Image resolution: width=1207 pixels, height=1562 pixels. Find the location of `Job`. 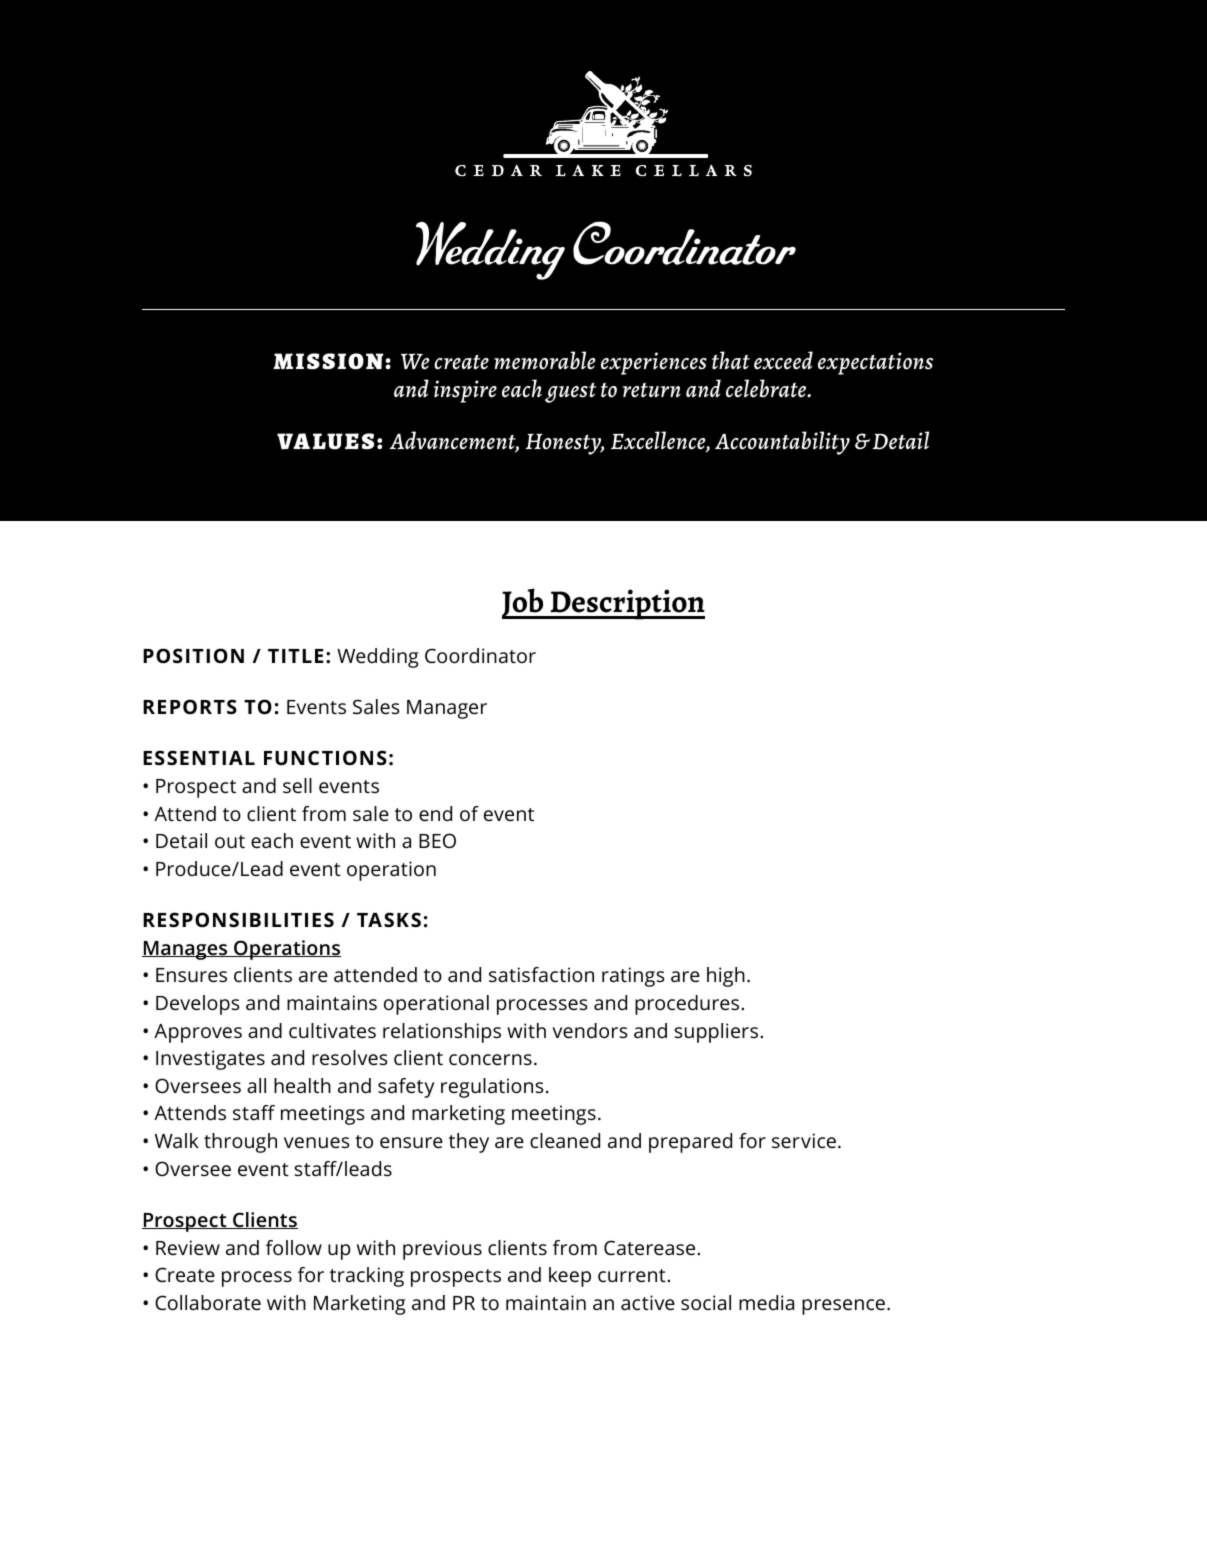

Job is located at coordinates (524, 603).
